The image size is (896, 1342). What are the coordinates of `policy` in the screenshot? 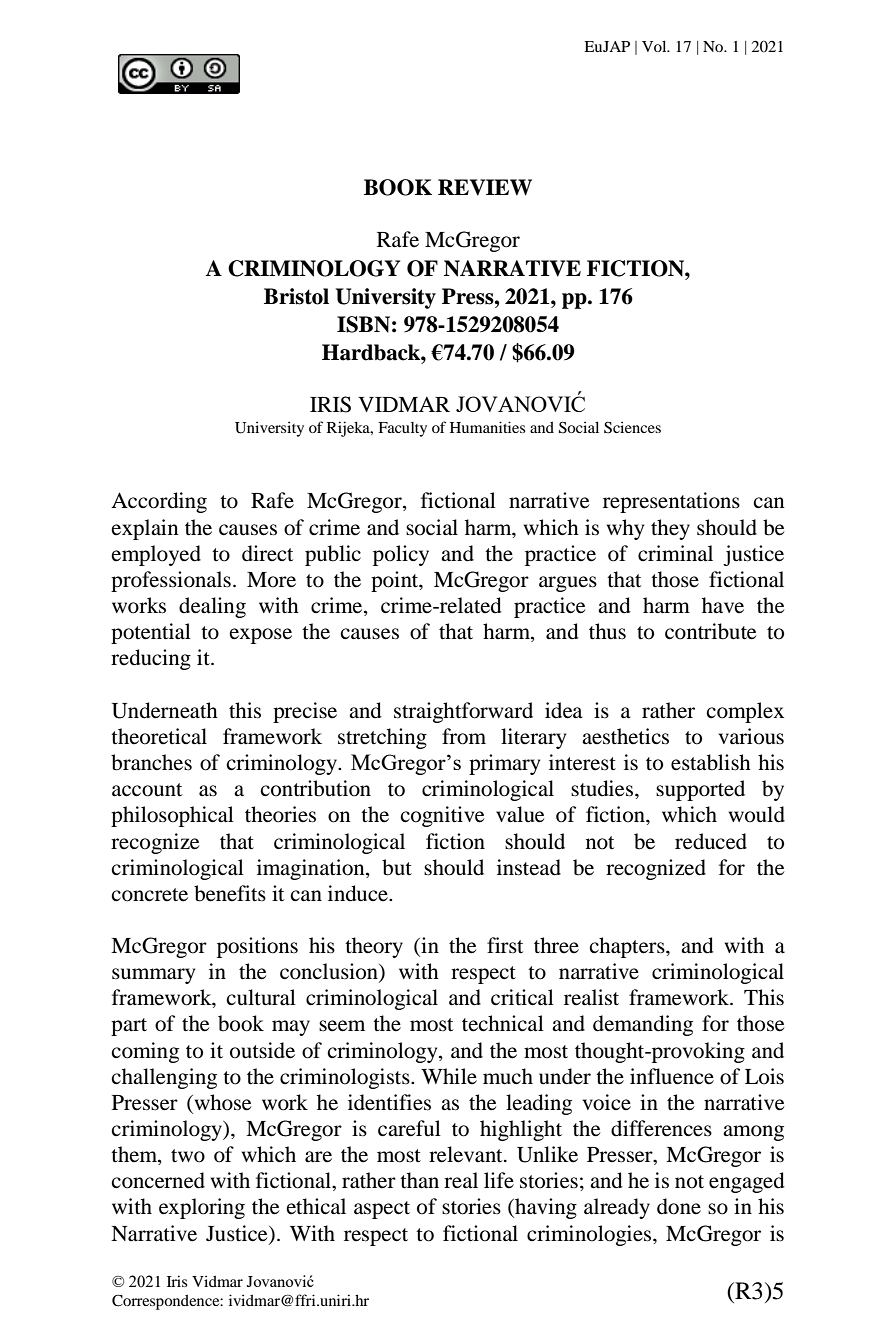 It's located at (401, 555).
